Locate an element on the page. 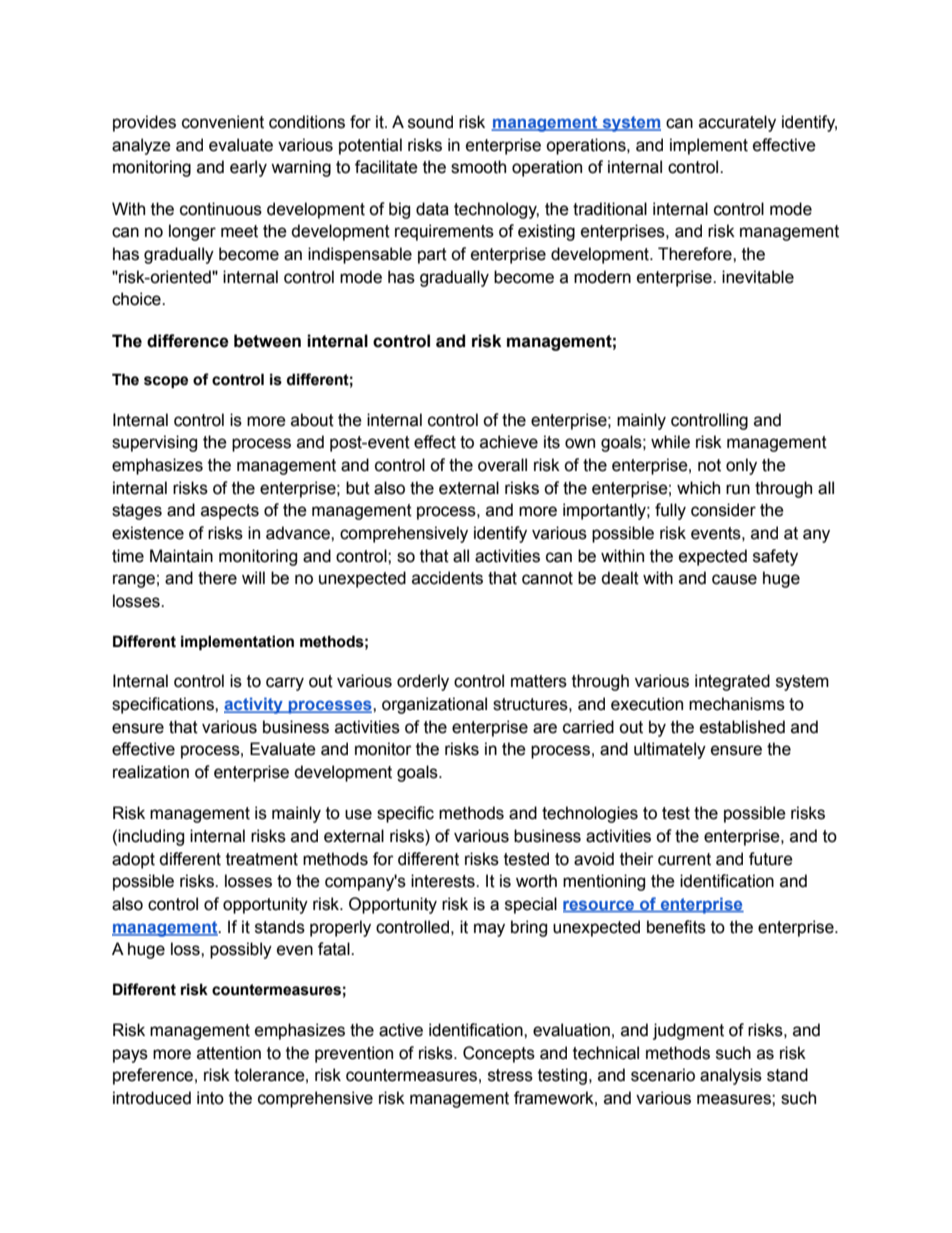  smooth is located at coordinates (478, 167).
